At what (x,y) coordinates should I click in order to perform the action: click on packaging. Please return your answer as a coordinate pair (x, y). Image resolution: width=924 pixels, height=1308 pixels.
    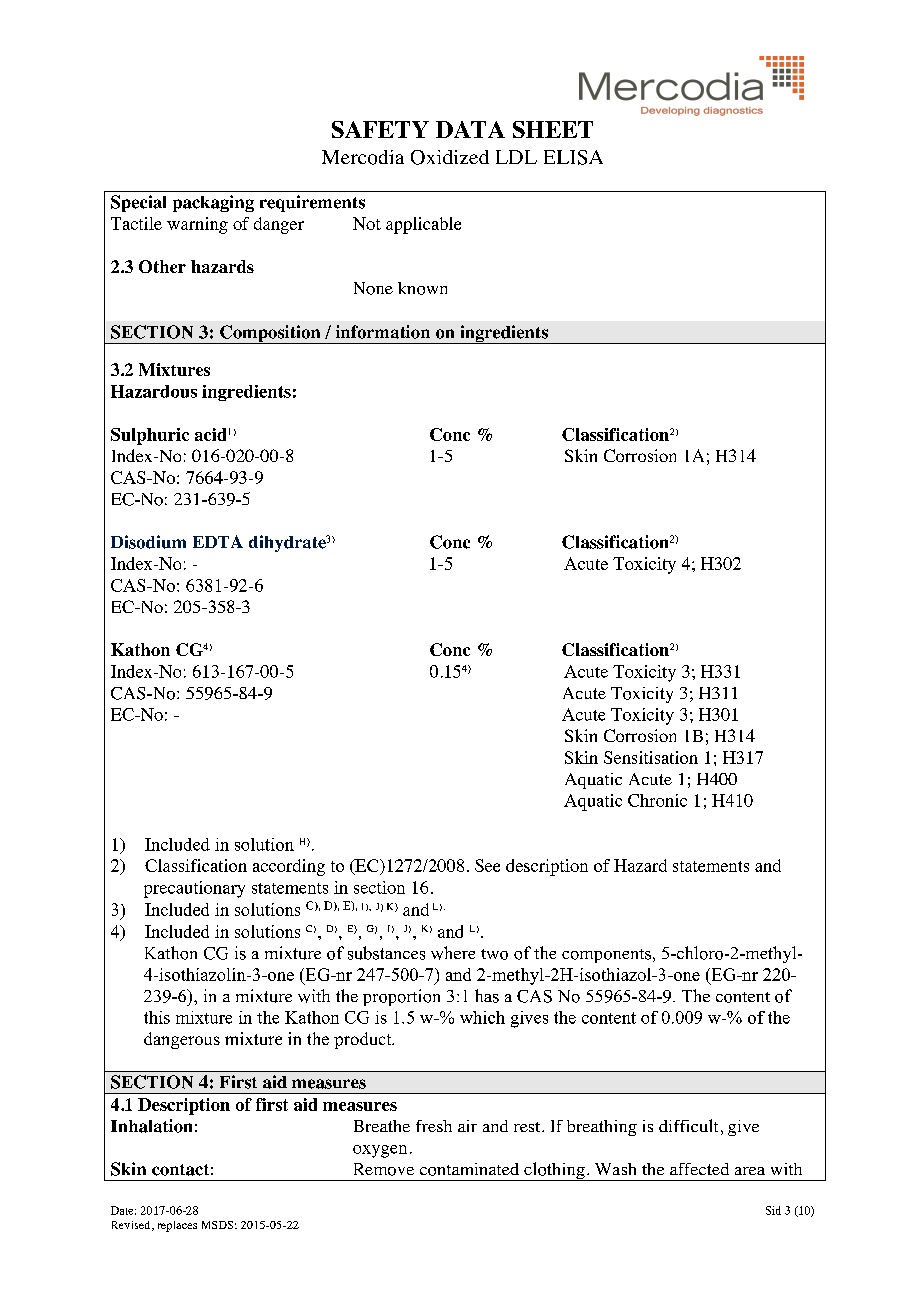
    Looking at the image, I should click on (213, 203).
